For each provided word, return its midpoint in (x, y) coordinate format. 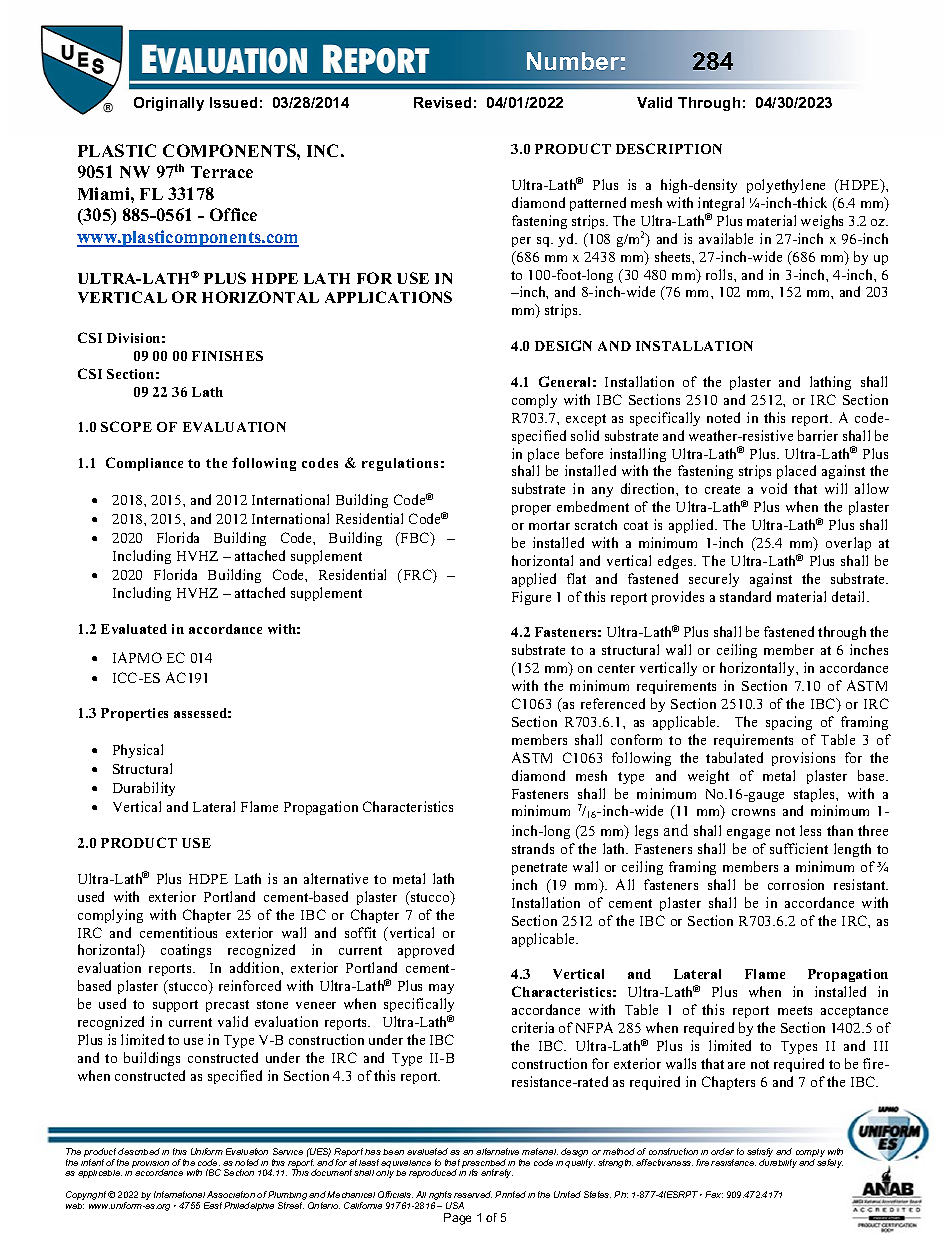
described (139, 1151)
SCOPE (126, 426)
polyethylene (786, 186)
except (586, 420)
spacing (789, 723)
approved (426, 951)
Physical (138, 751)
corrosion (796, 884)
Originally (169, 104)
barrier (818, 435)
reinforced (250, 985)
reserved (473, 1194)
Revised (442, 102)
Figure (531, 598)
